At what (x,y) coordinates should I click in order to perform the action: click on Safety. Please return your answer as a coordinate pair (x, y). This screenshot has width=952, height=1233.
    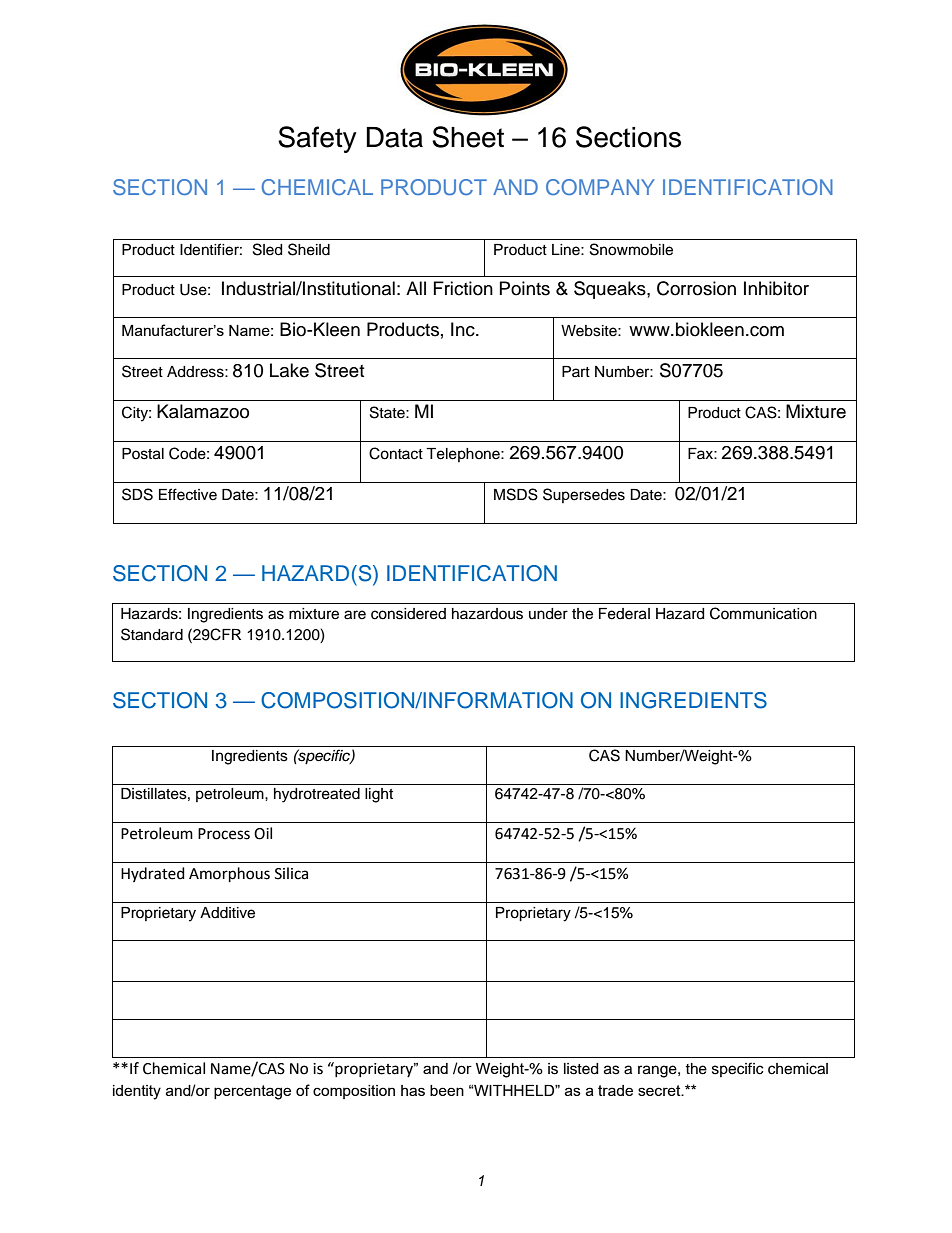
    Looking at the image, I should click on (317, 139).
